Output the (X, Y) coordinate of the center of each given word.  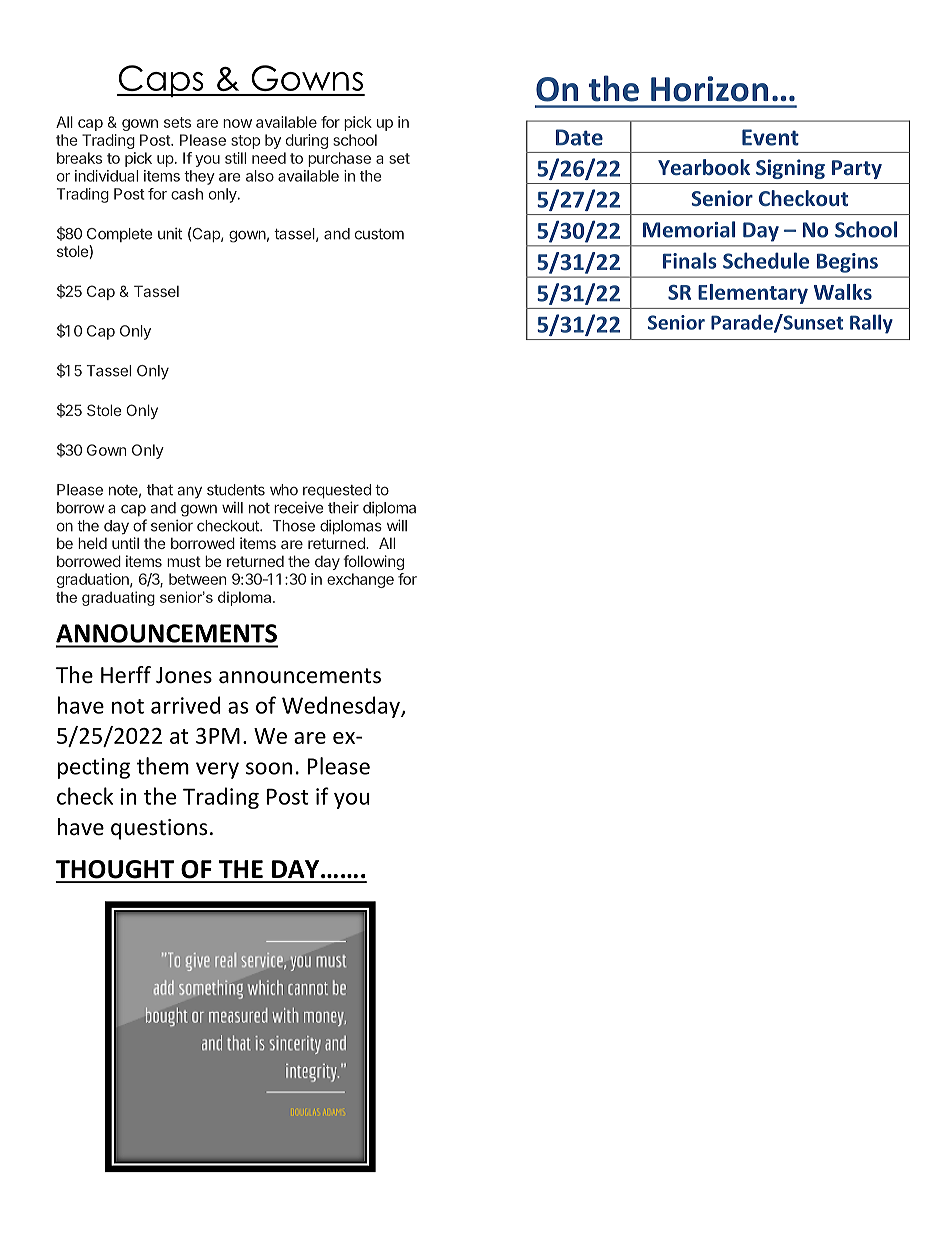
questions (159, 829)
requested (337, 491)
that (160, 490)
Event (770, 137)
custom (379, 234)
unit (170, 234)
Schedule (766, 260)
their (343, 507)
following (373, 562)
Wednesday (342, 707)
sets (177, 122)
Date (579, 137)
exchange (360, 580)
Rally (871, 324)
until (125, 543)
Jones (184, 675)
